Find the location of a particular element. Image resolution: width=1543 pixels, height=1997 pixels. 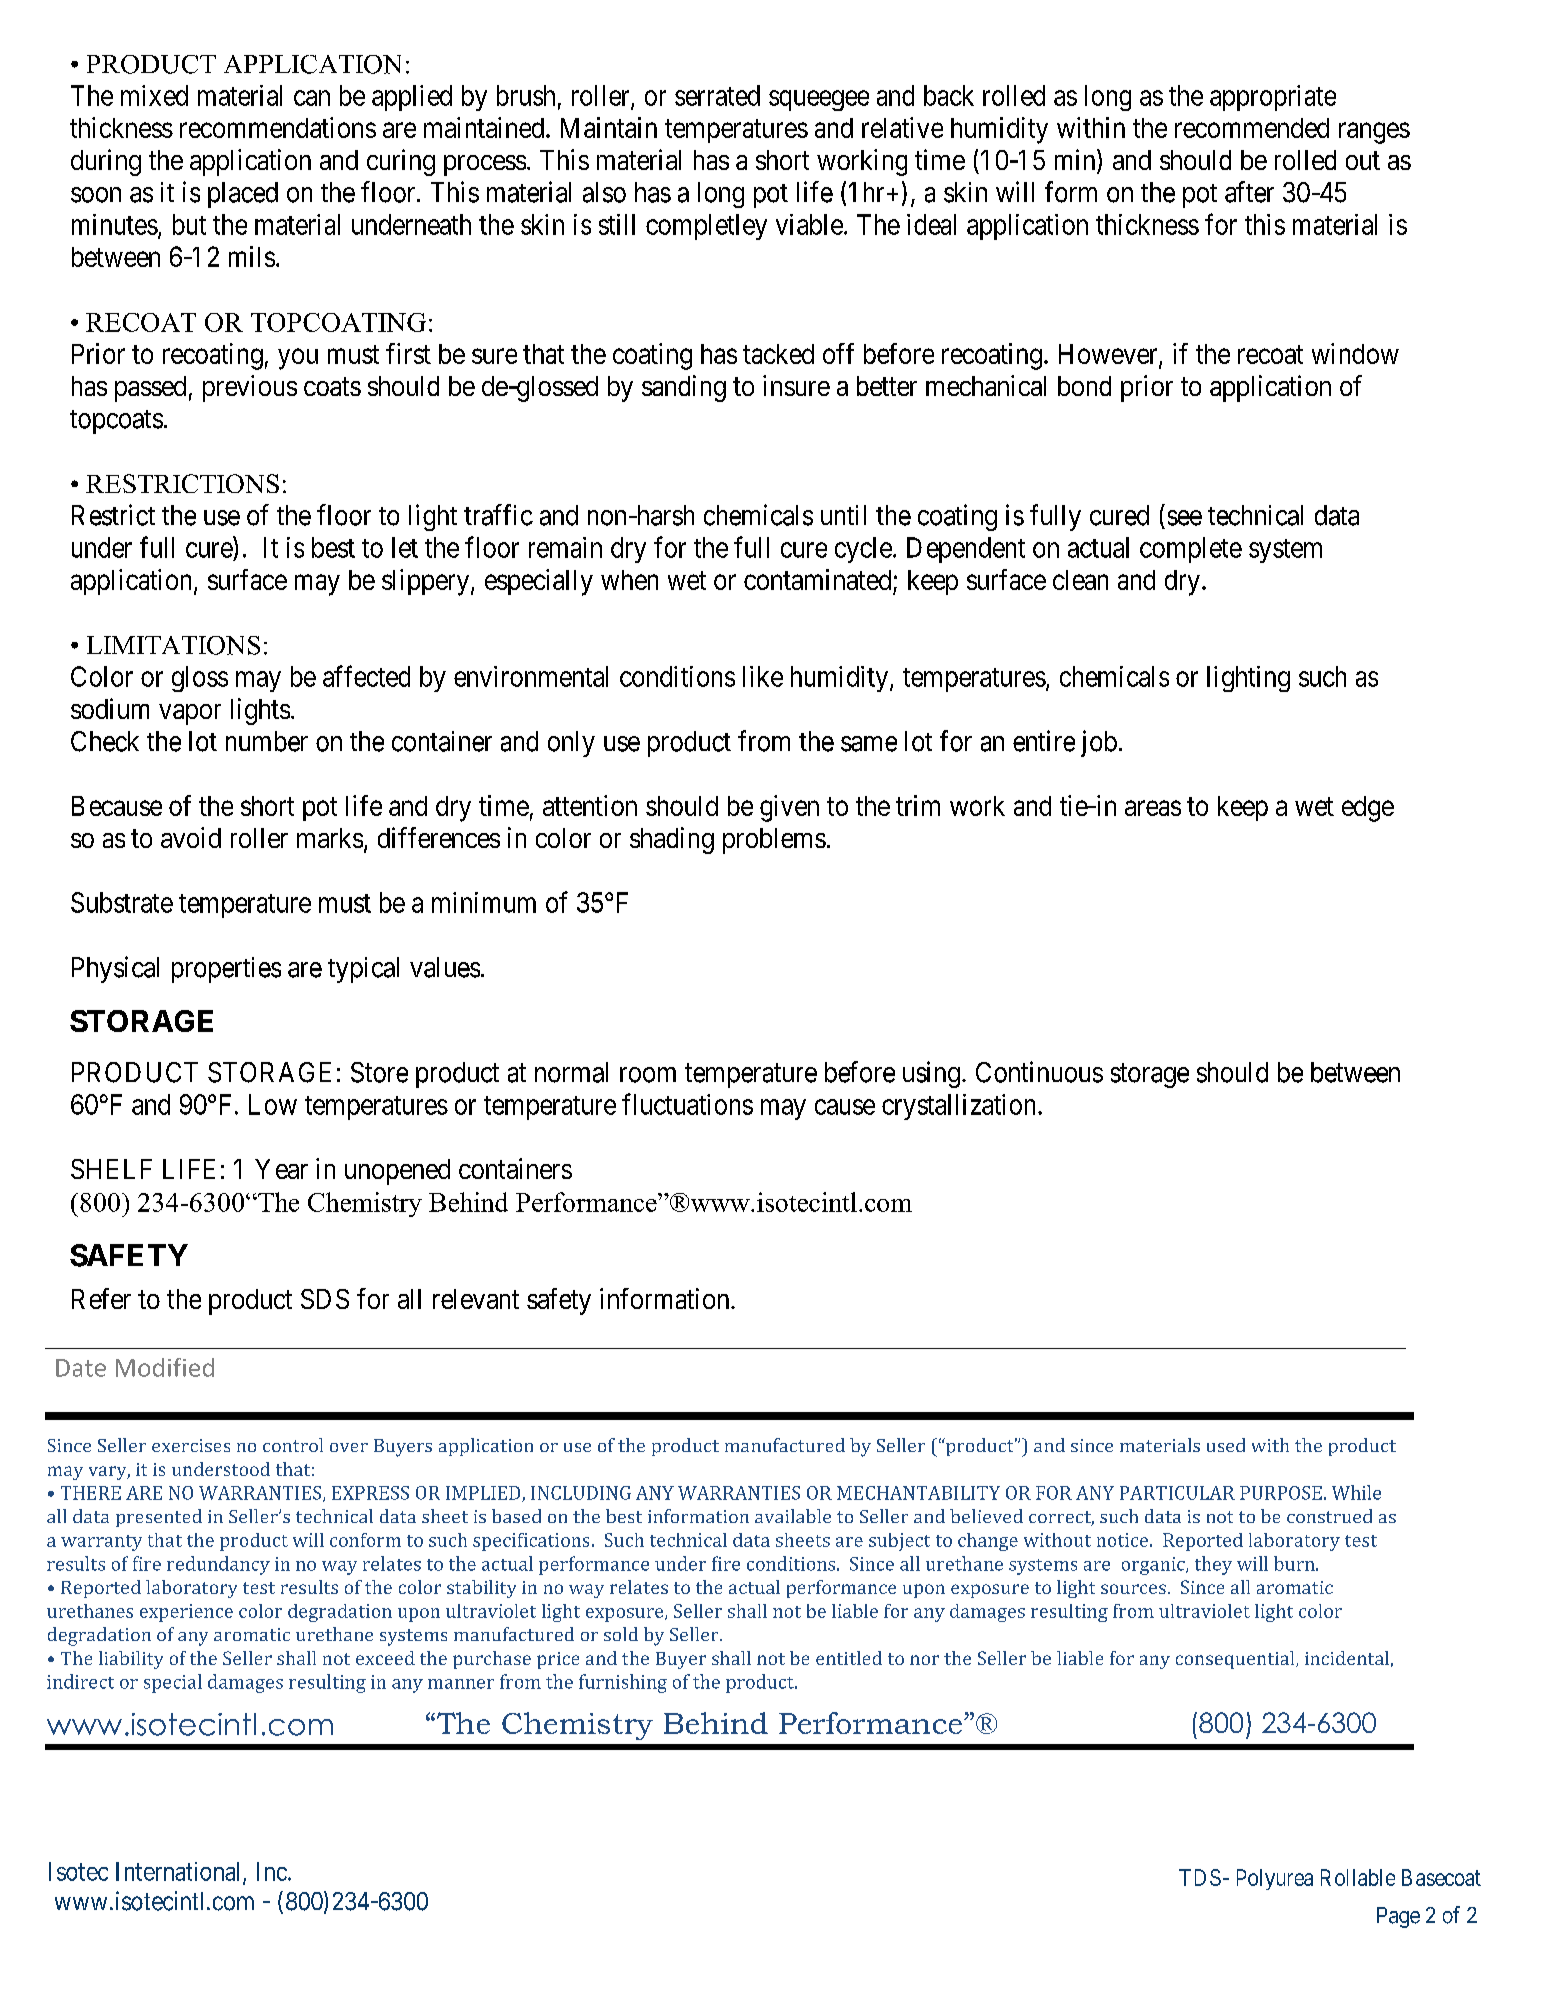

indirect is located at coordinates (80, 1681).
